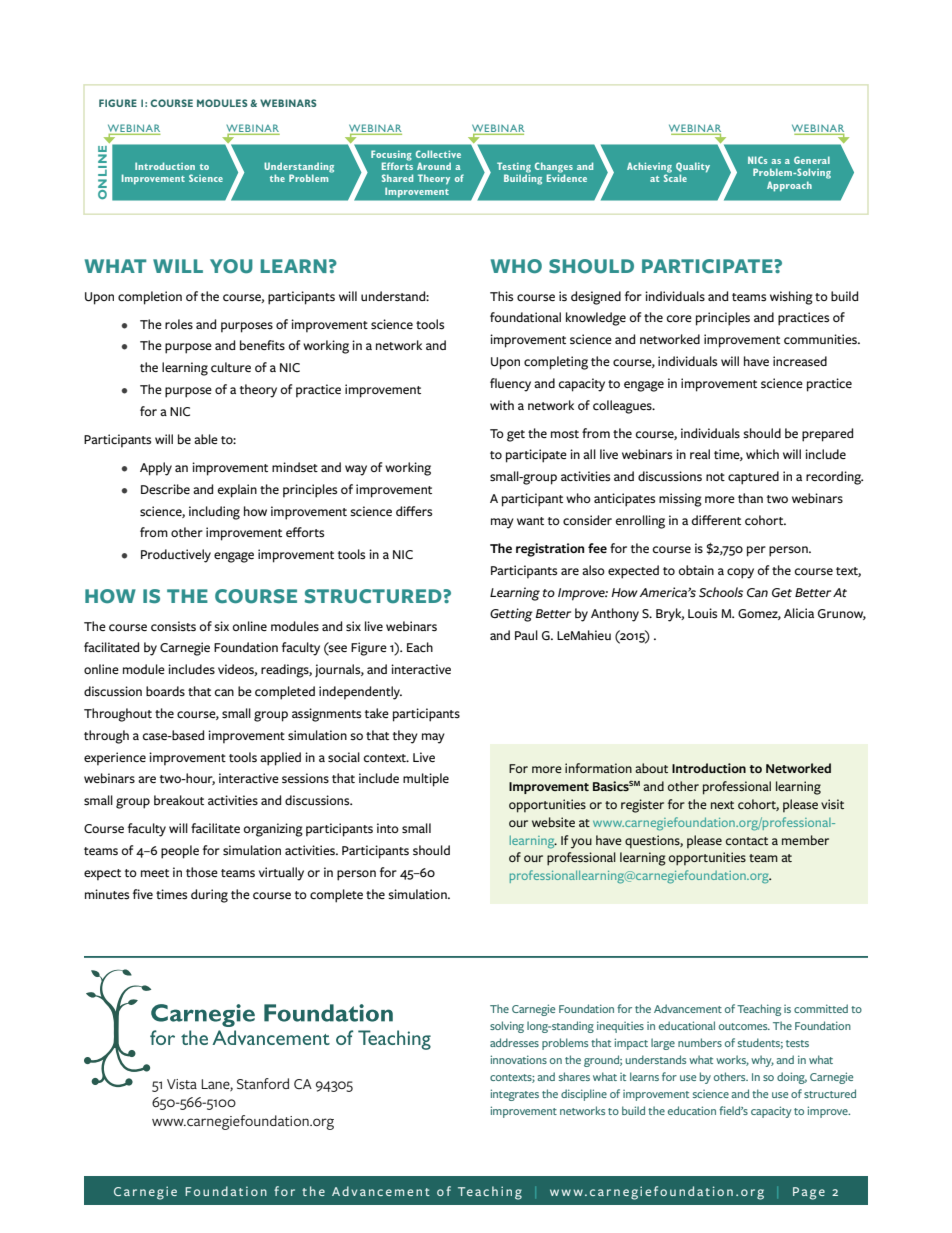  Describe the element at coordinates (206, 439) in the document. I see `able` at that location.
